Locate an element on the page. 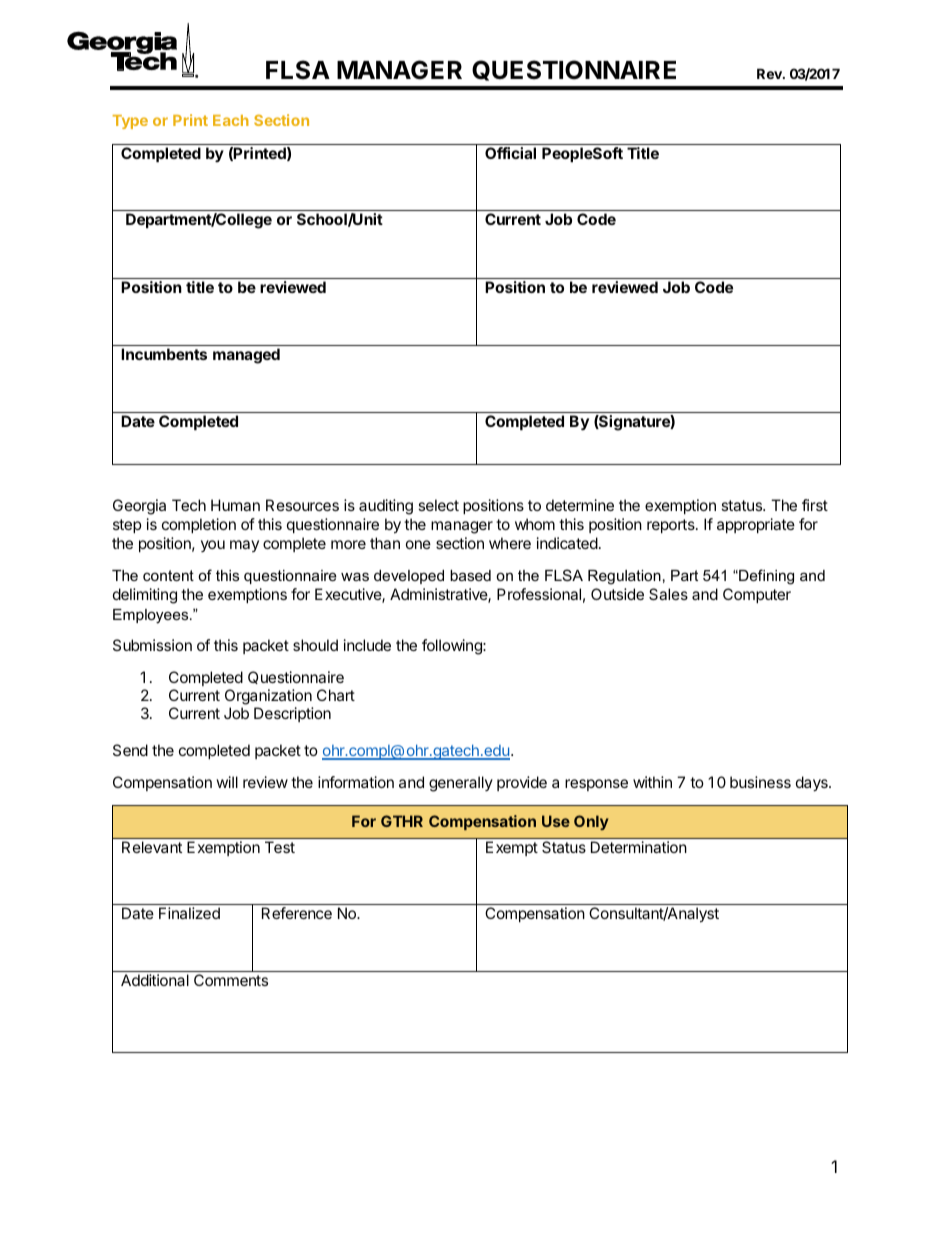 Image resolution: width=952 pixels, height=1233 pixels. Additional is located at coordinates (155, 980).
